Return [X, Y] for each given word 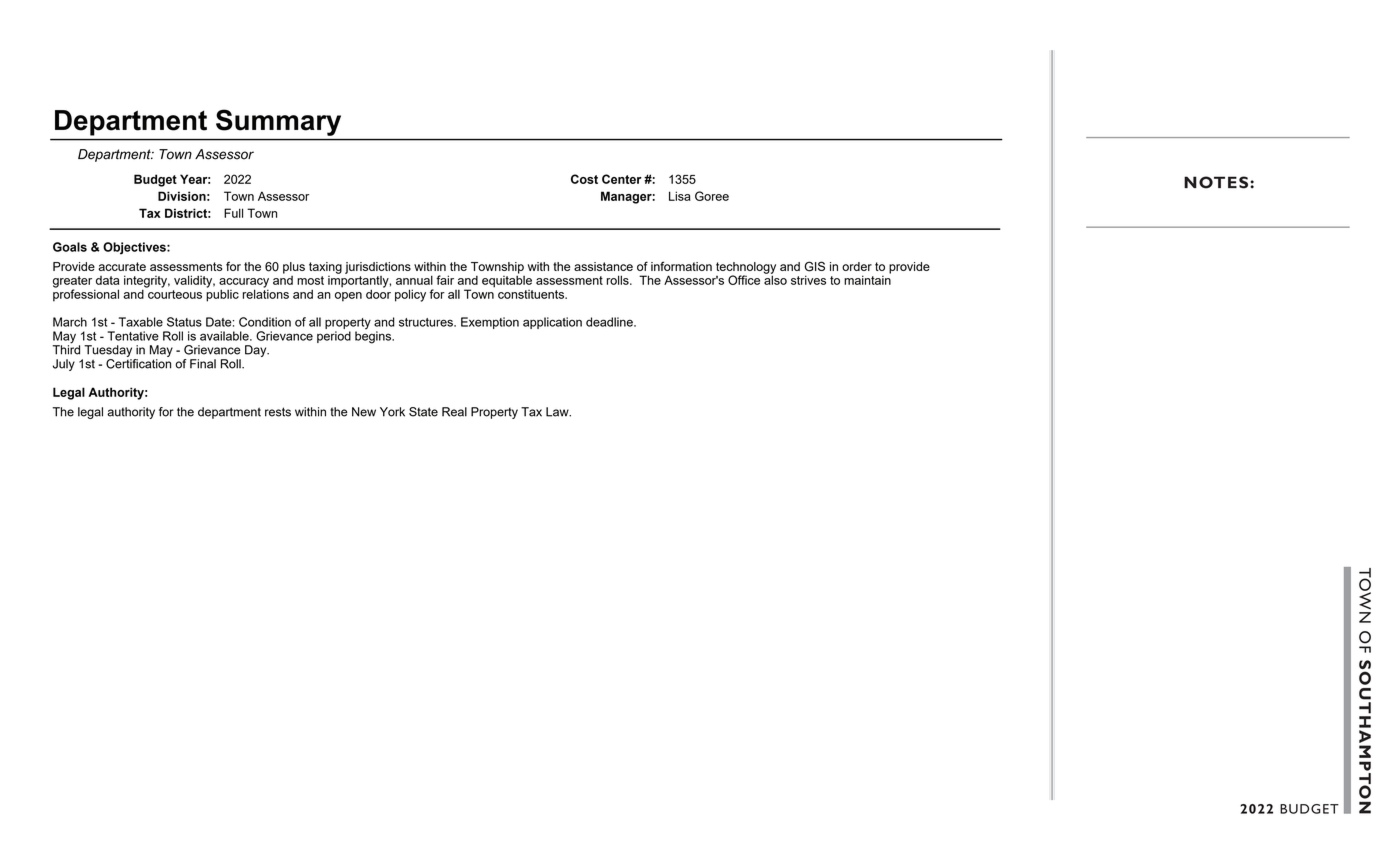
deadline [610, 322]
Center [622, 179]
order [857, 266]
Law [558, 412]
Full [233, 213]
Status [184, 322]
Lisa [680, 196]
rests [278, 412]
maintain [867, 279]
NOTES [1217, 182]
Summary [278, 123]
